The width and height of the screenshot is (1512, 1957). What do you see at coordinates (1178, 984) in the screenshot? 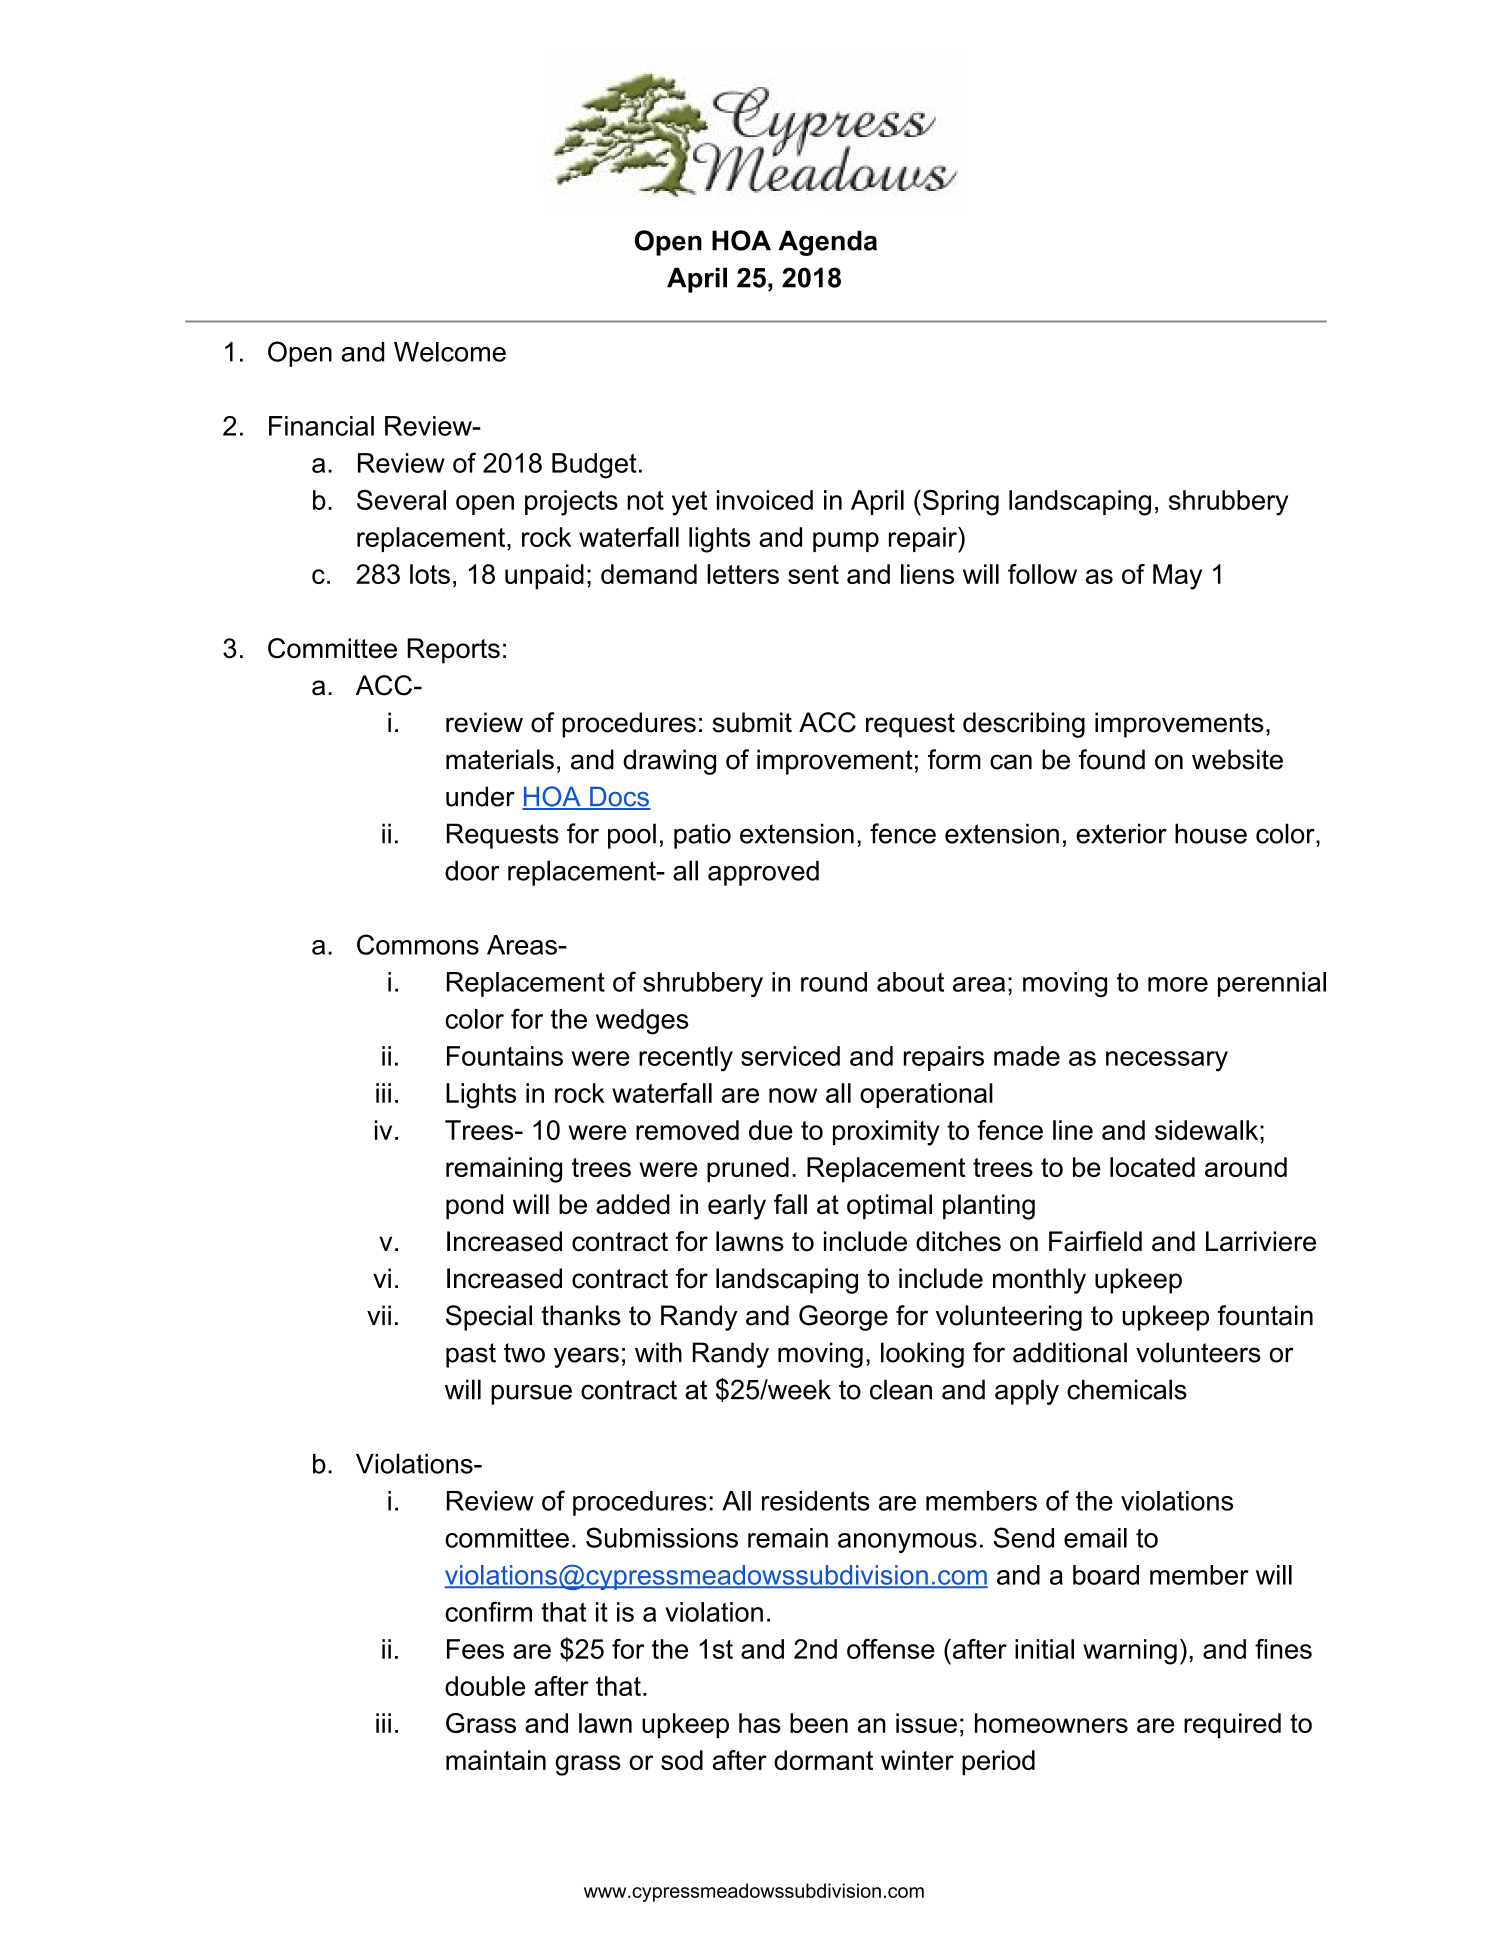
I see `more` at bounding box center [1178, 984].
